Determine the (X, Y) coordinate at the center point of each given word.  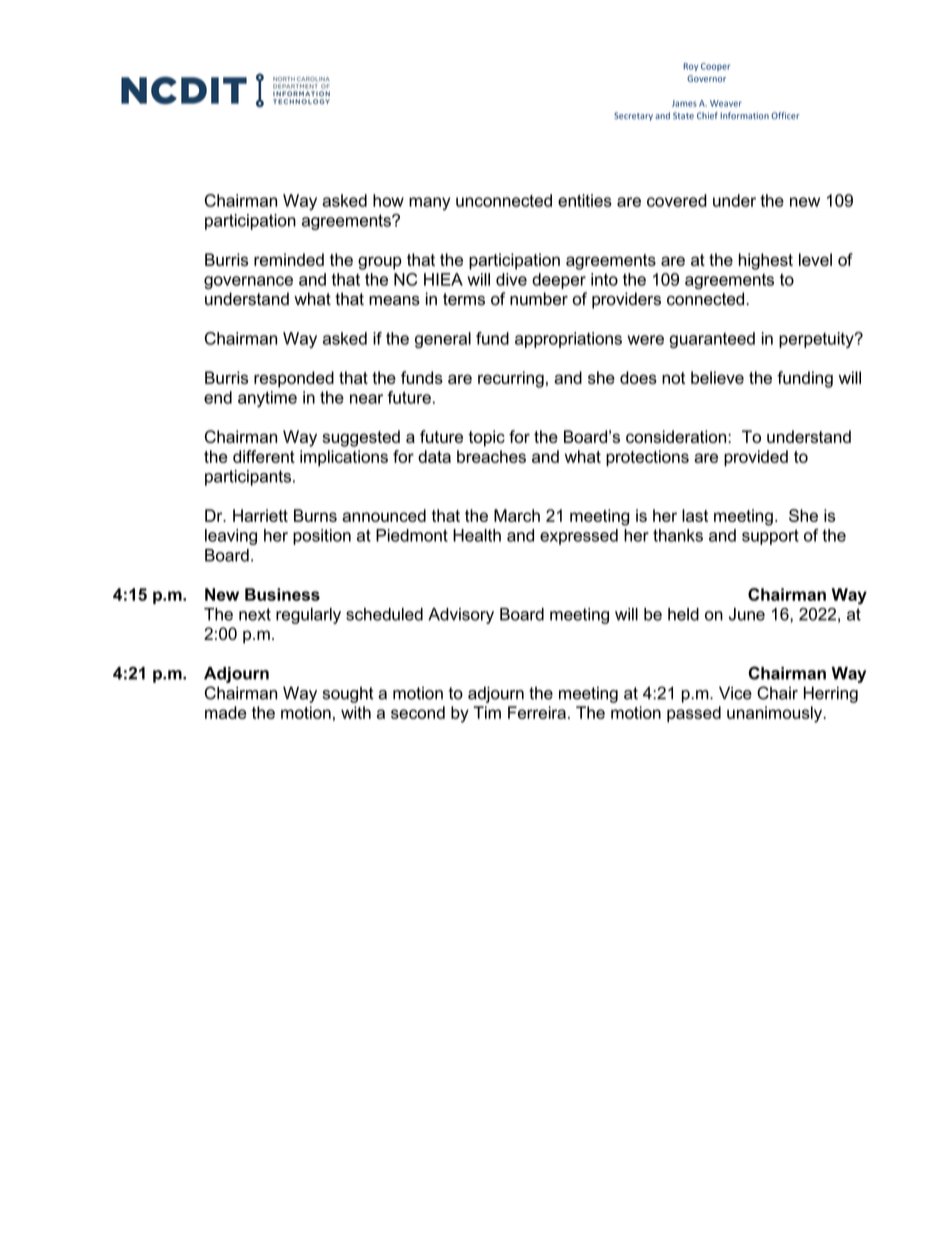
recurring (511, 379)
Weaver (726, 103)
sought (348, 695)
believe (717, 377)
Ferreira (537, 712)
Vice (735, 693)
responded (294, 379)
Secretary (633, 116)
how (388, 200)
